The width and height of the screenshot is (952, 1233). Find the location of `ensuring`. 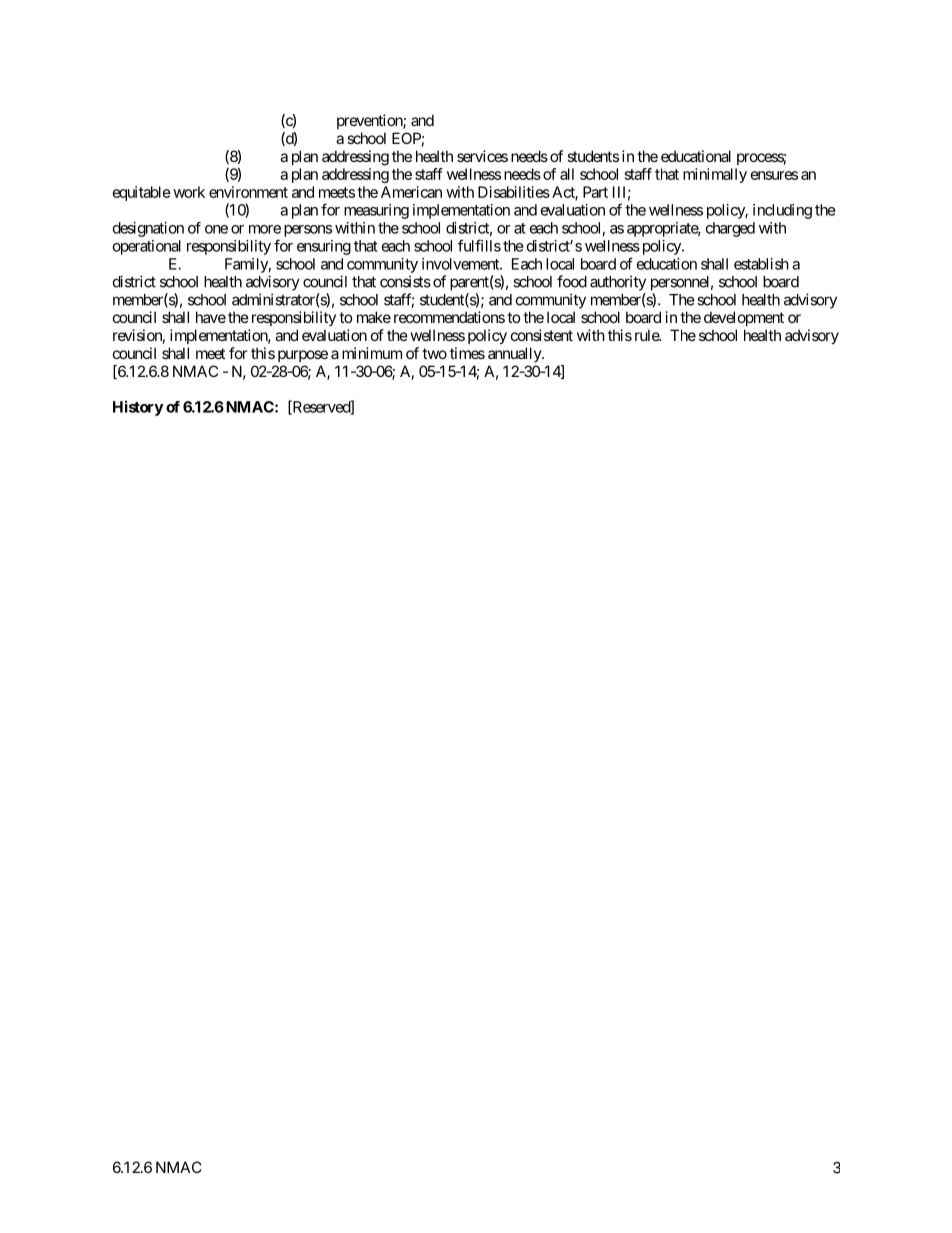

ensuring is located at coordinates (324, 247).
